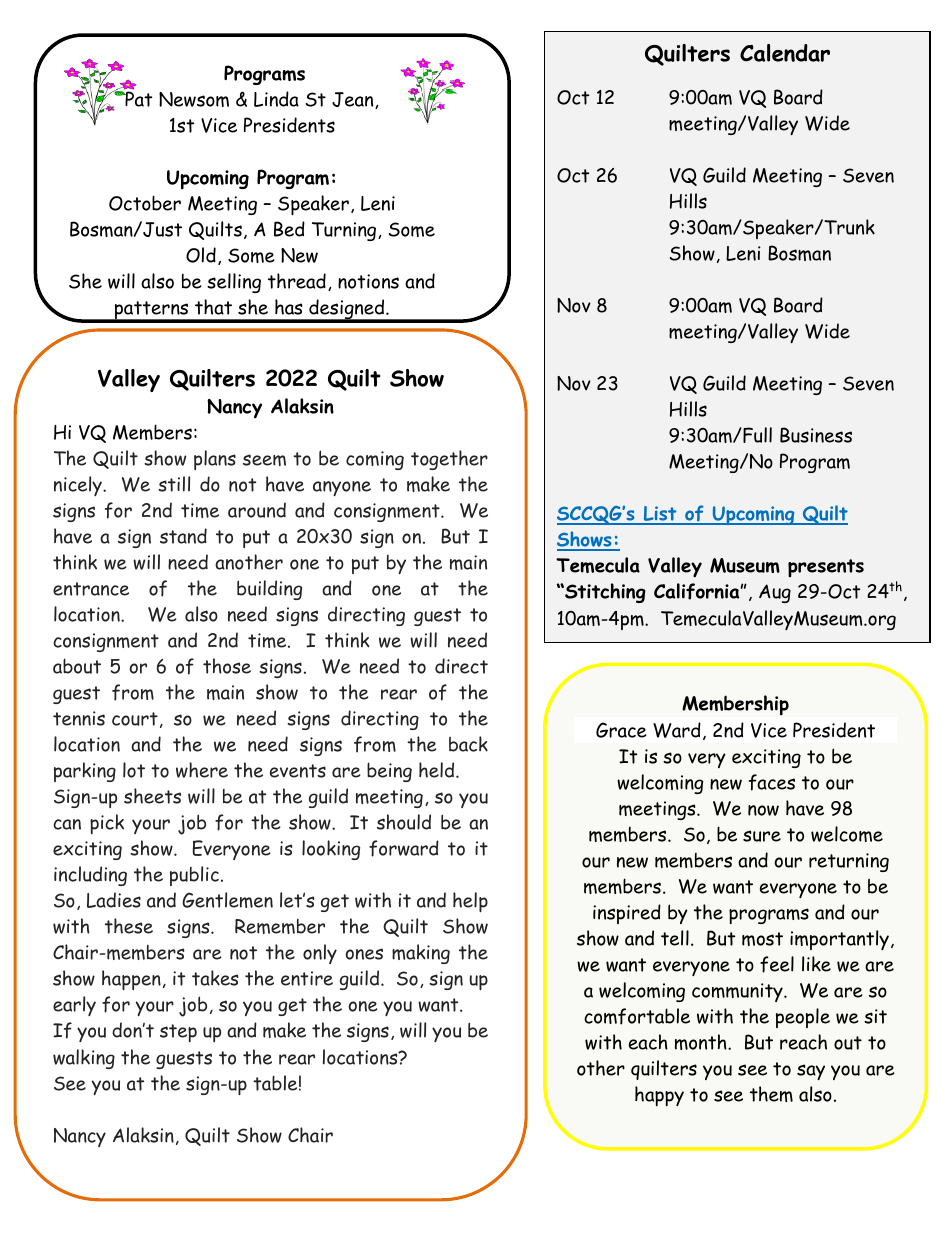 The image size is (952, 1233). Describe the element at coordinates (775, 593) in the document. I see `Aug` at that location.
